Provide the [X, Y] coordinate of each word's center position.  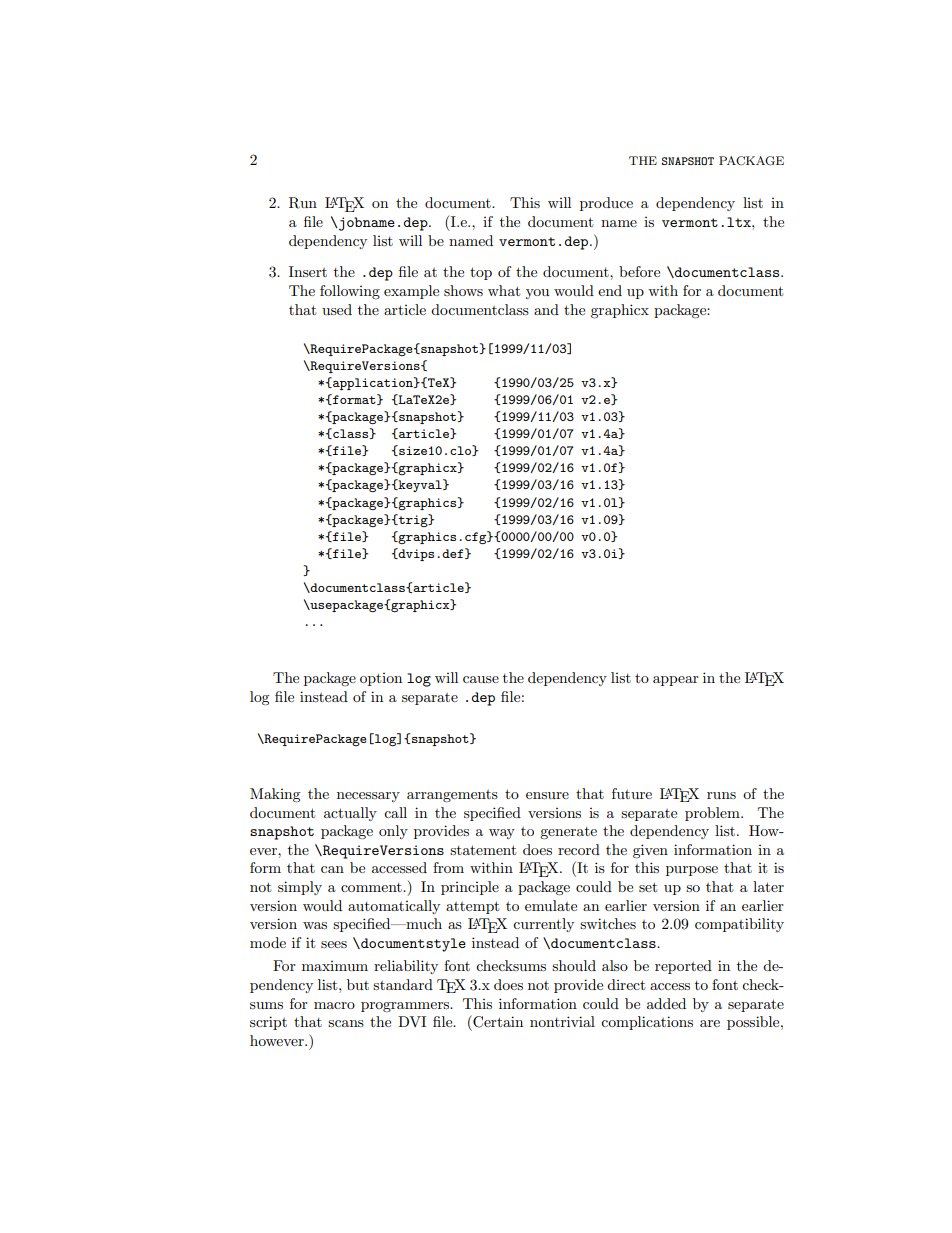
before [639, 271]
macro [334, 1005]
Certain [497, 1021]
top [481, 273]
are [710, 1023]
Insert [308, 271]
